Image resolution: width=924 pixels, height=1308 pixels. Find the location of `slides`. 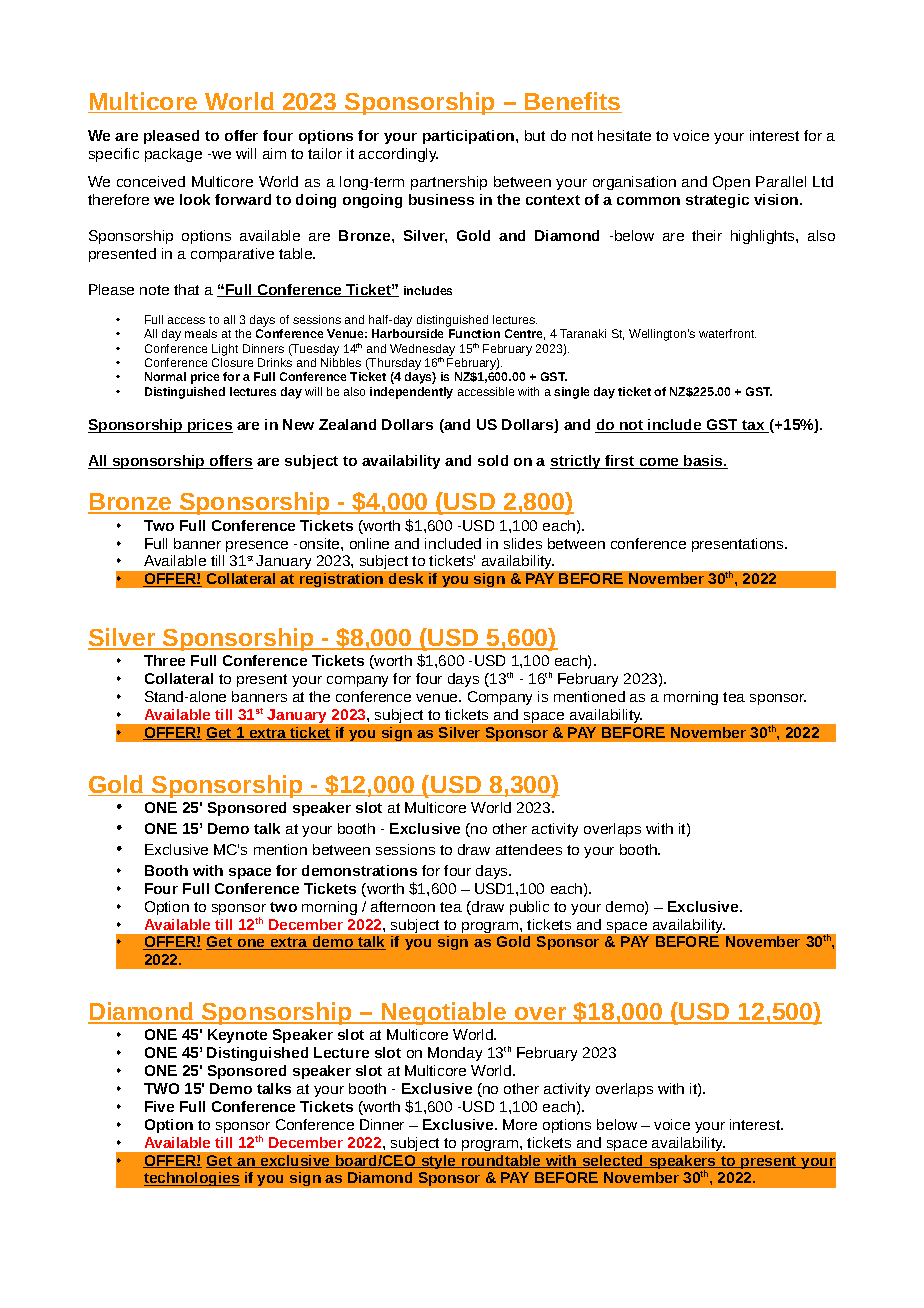

slides is located at coordinates (523, 543).
